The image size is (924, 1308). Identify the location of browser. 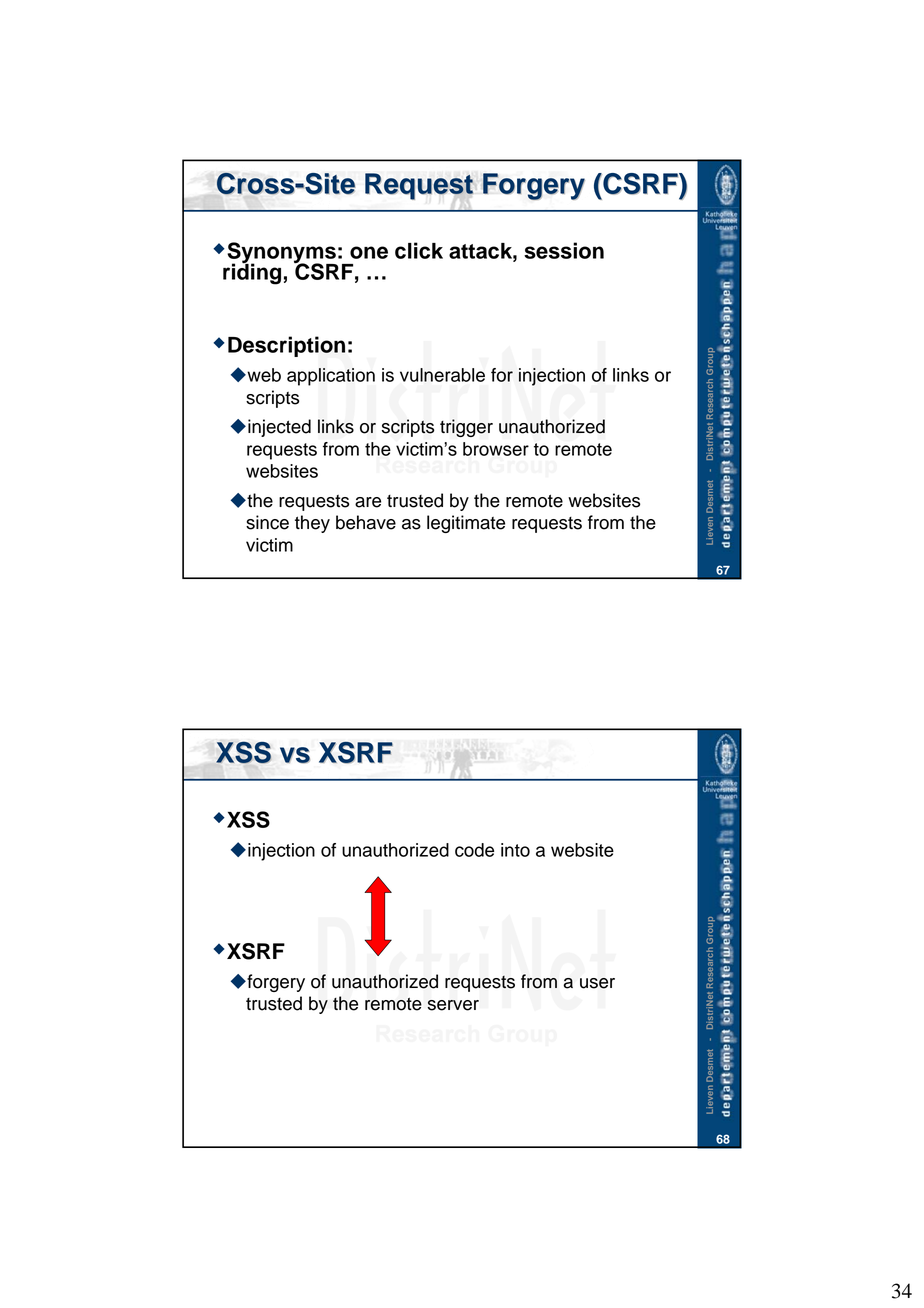
(496, 449).
